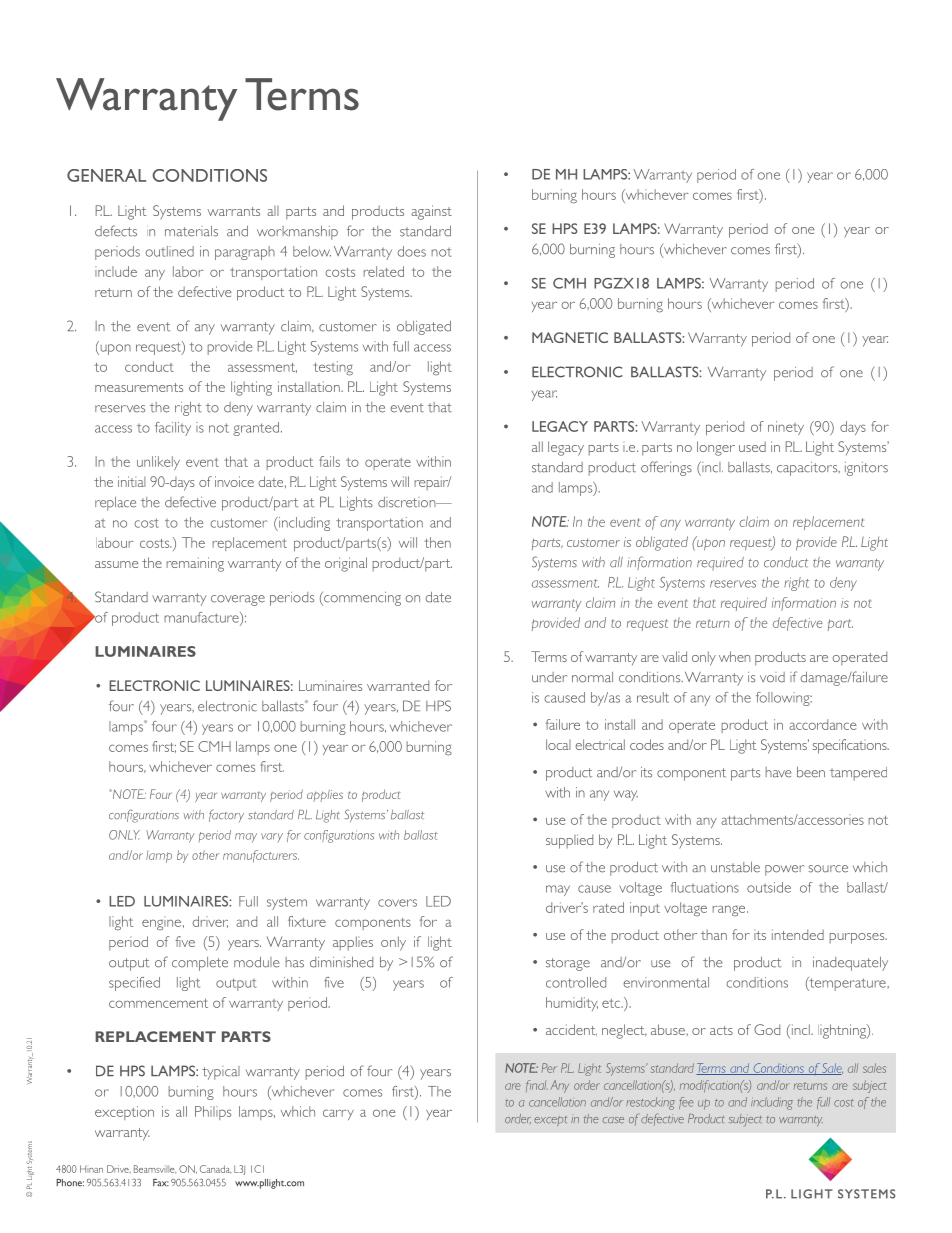 This screenshot has width=952, height=1233. I want to click on under, so click(549, 677).
